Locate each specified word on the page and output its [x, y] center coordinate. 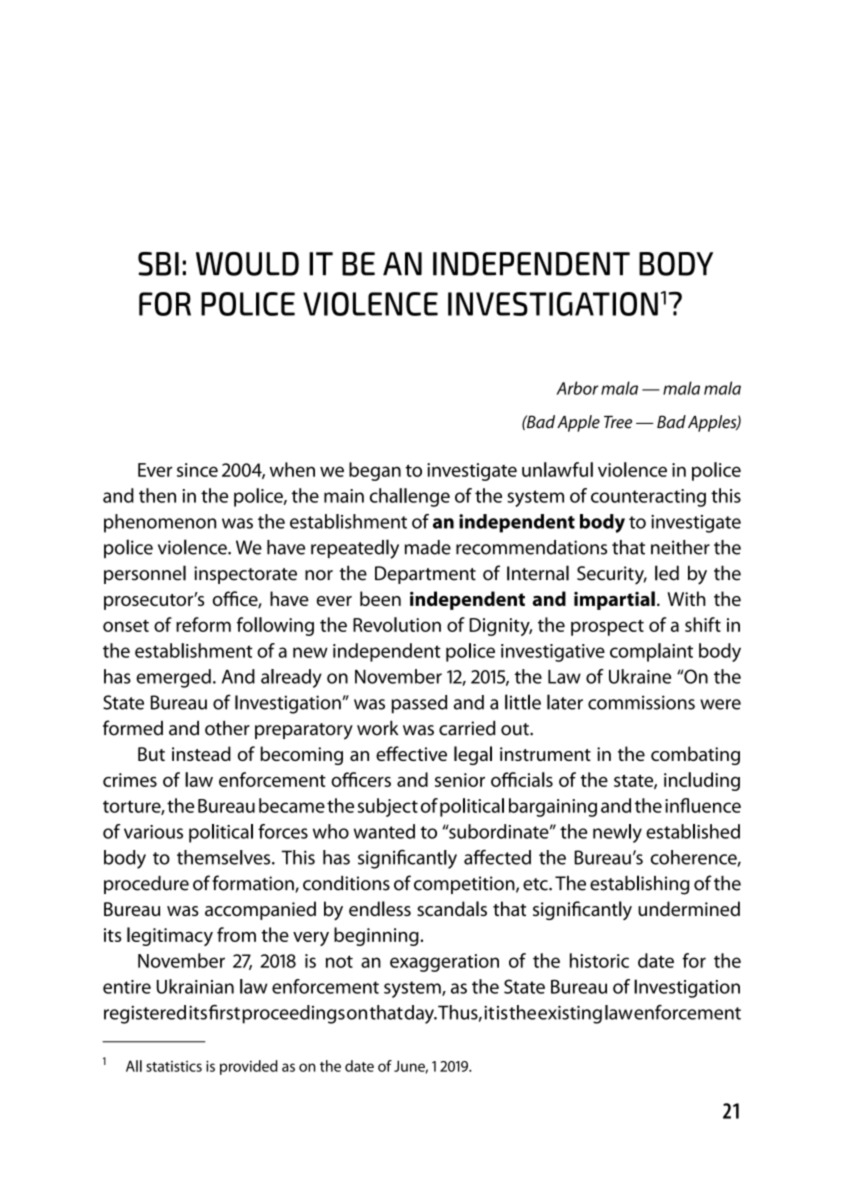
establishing [639, 885]
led [667, 573]
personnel [145, 574]
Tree [618, 422]
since [197, 470]
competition [465, 885]
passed [419, 704]
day [420, 1014]
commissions [641, 702]
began [375, 471]
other [227, 728]
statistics [174, 1066]
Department [425, 575]
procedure [146, 885]
